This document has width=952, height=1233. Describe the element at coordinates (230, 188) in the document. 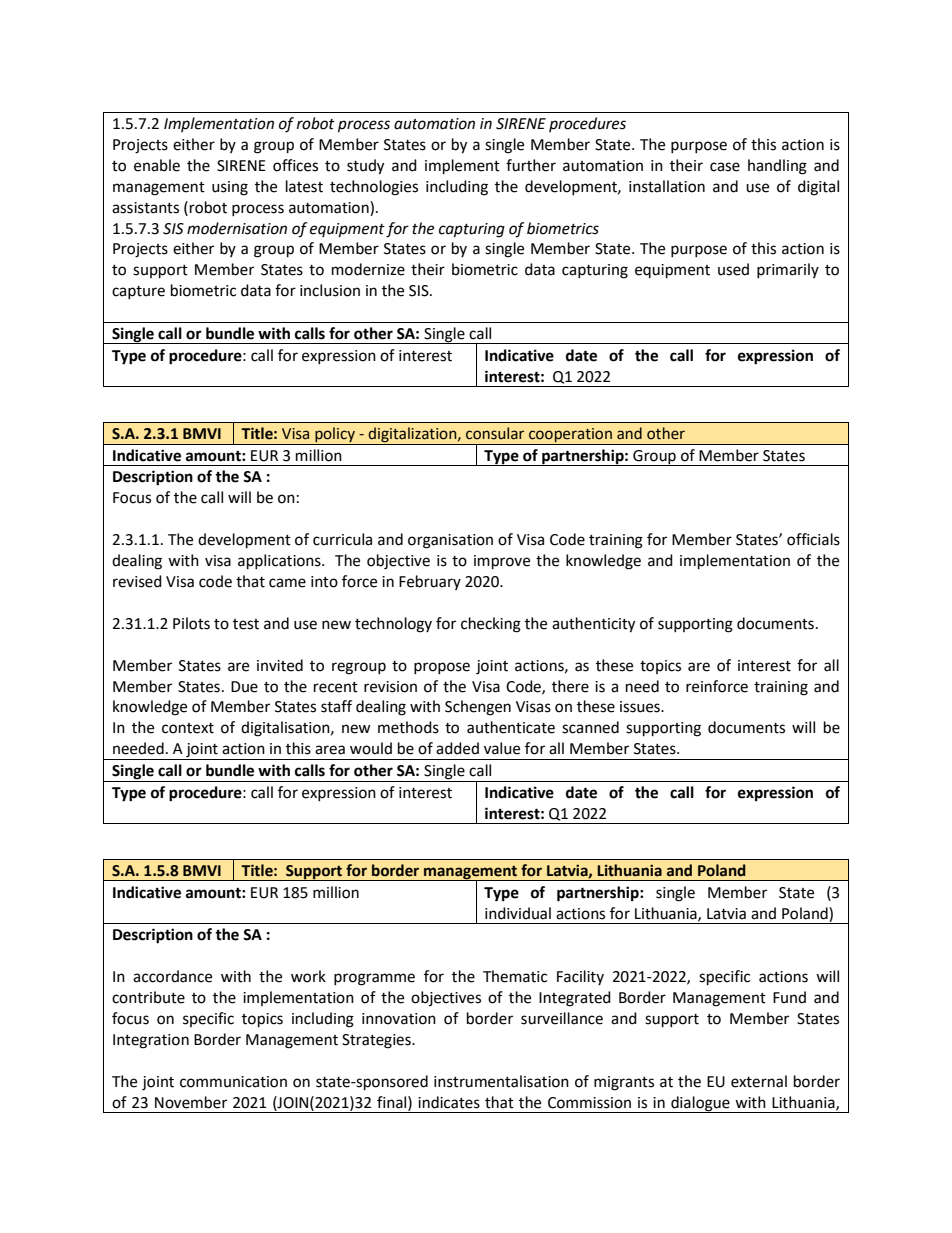

I see `using` at that location.
